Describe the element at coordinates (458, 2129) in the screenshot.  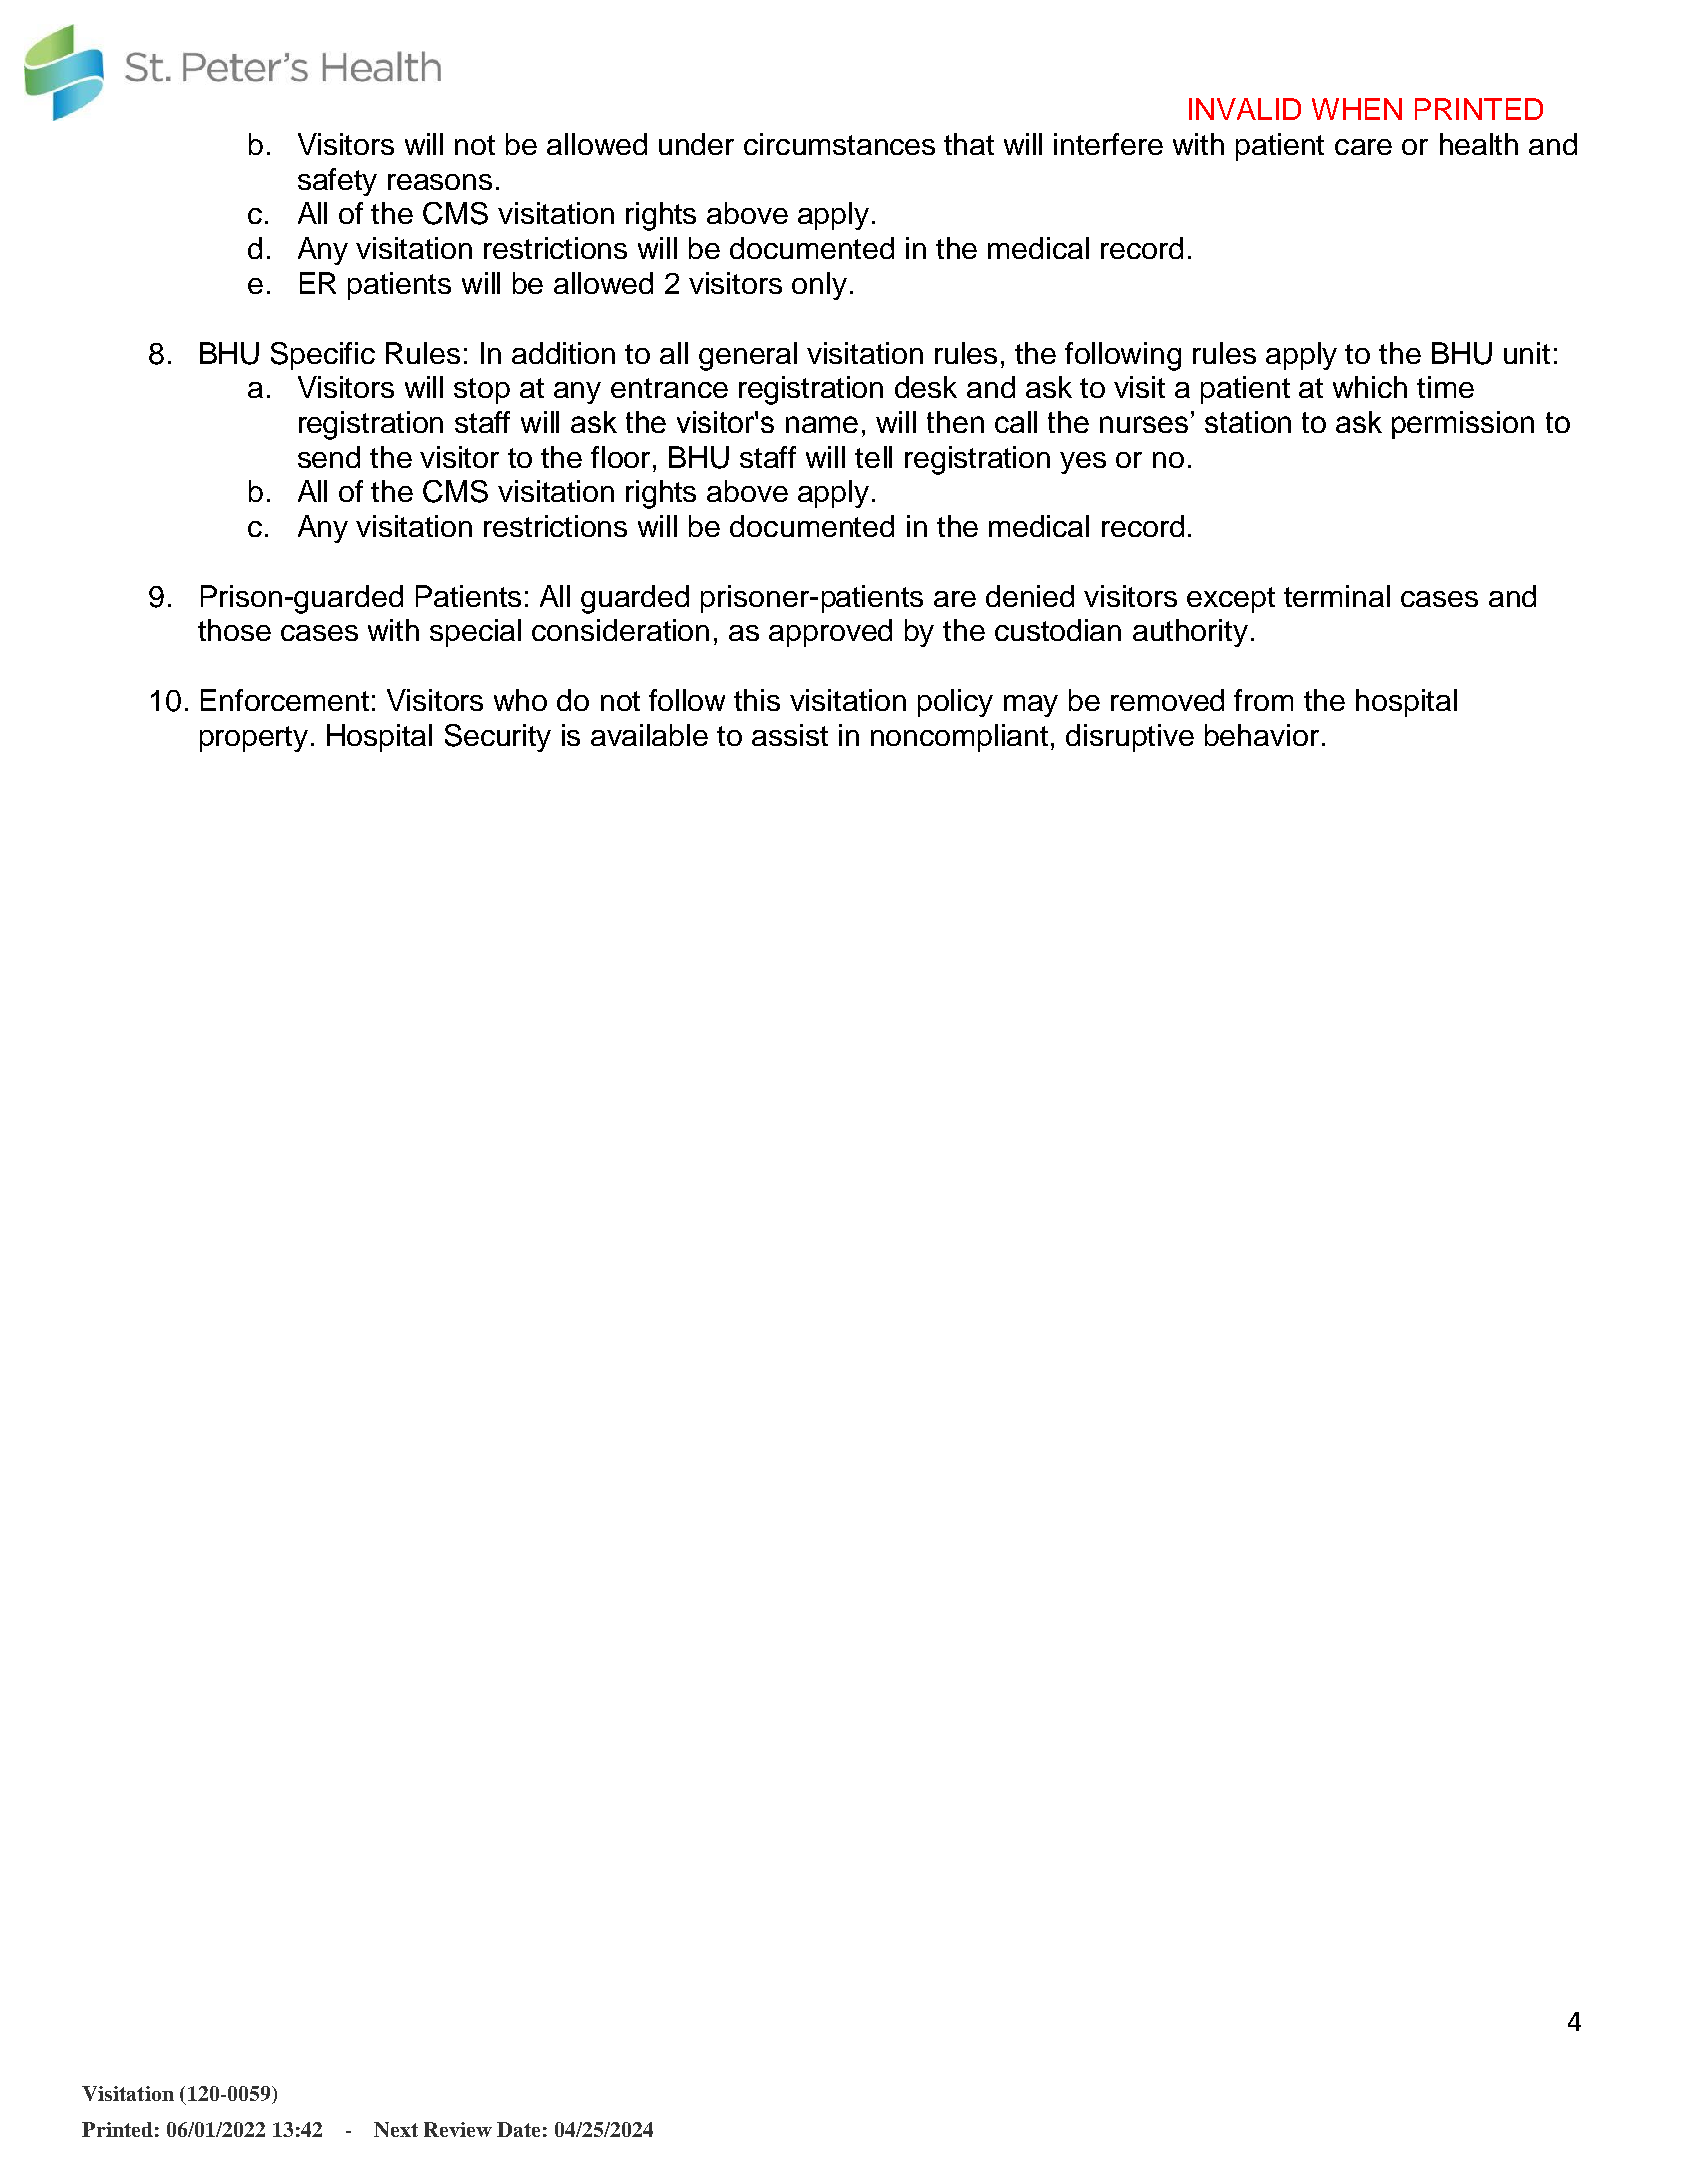
I see `Review` at that location.
